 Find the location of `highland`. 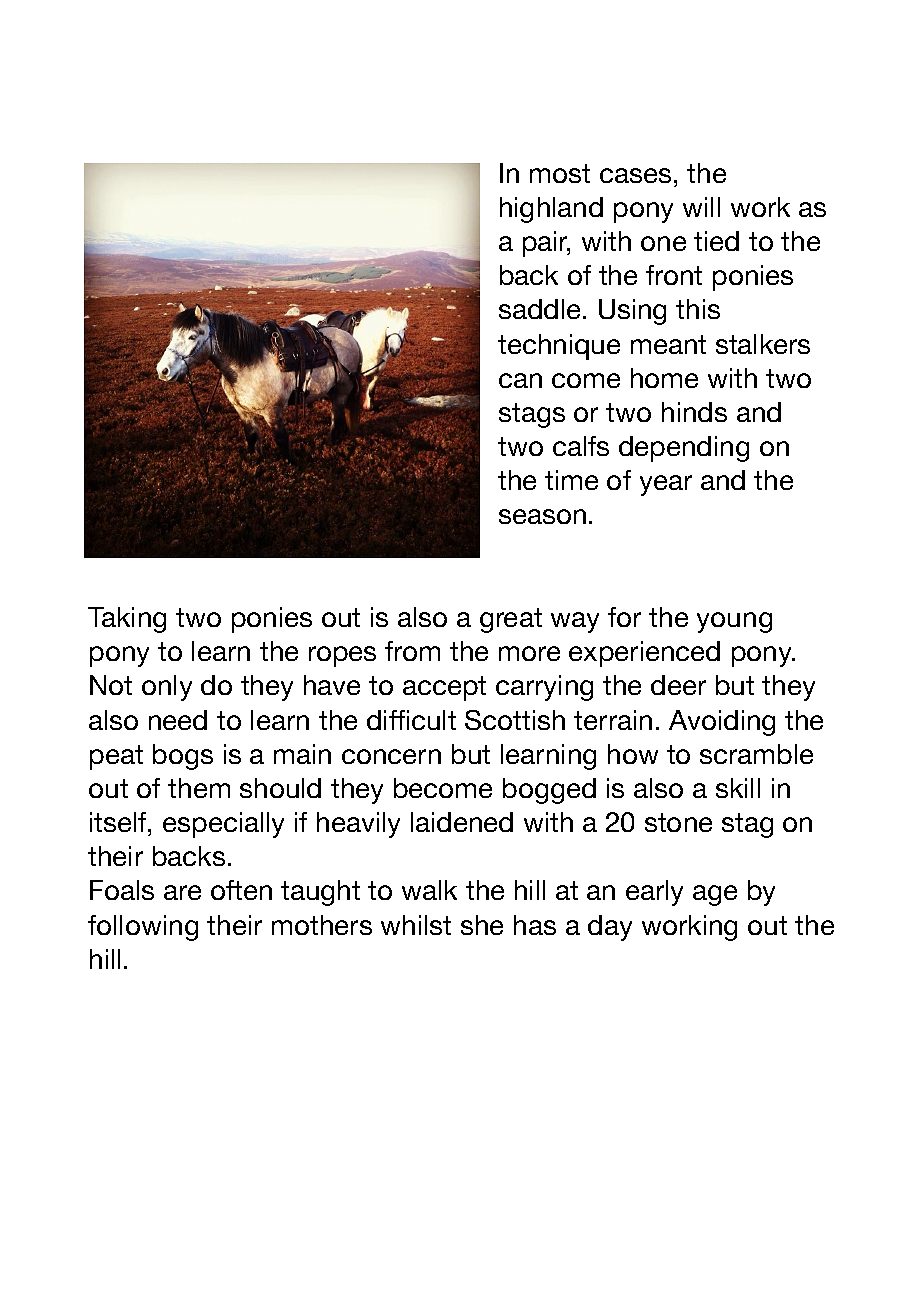

highland is located at coordinates (551, 210).
